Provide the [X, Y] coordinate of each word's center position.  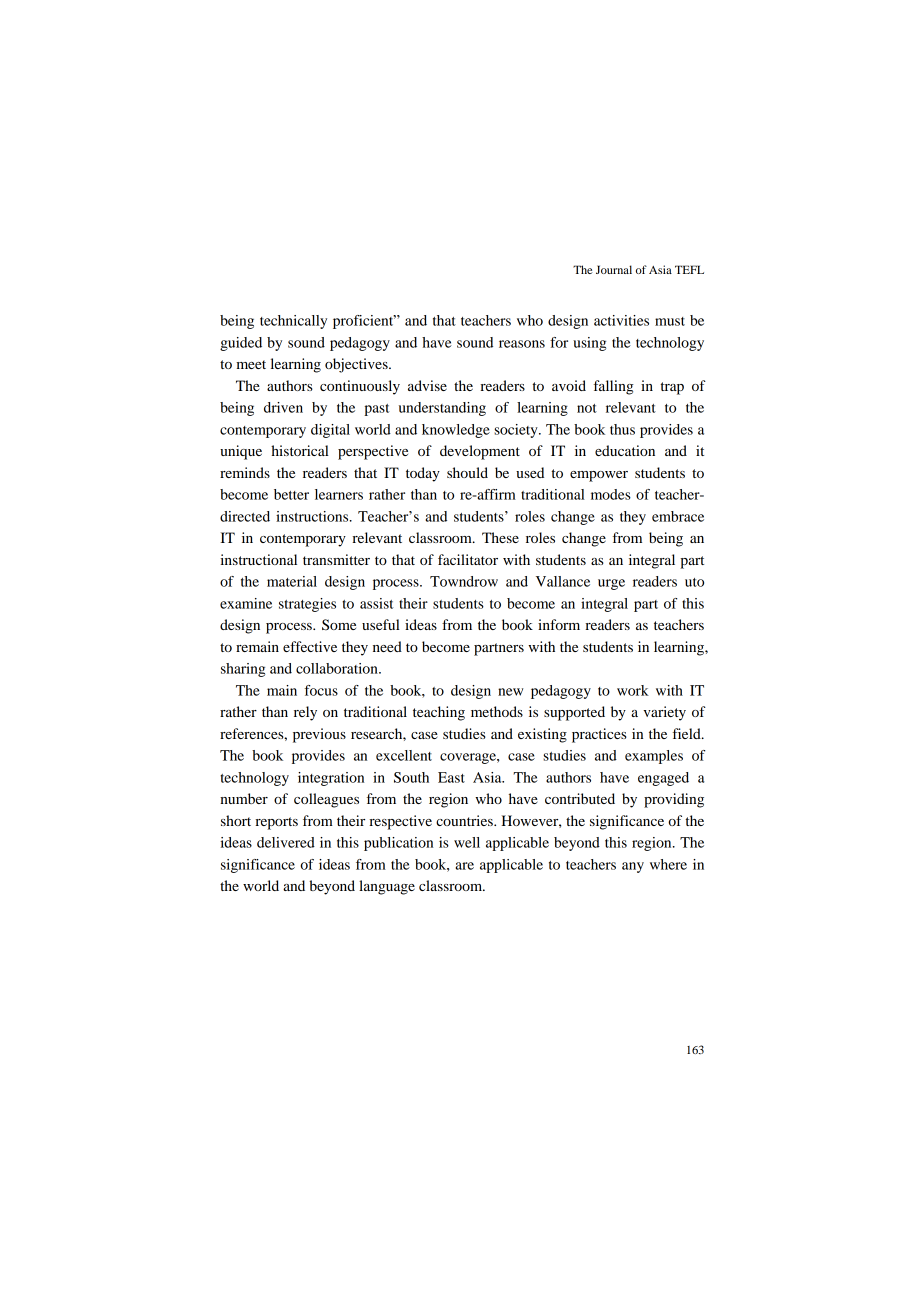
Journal [614, 269]
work [633, 690]
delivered [286, 842]
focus [321, 690]
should [467, 472]
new [510, 692]
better [291, 494]
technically [293, 322]
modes [611, 494]
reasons [522, 344]
